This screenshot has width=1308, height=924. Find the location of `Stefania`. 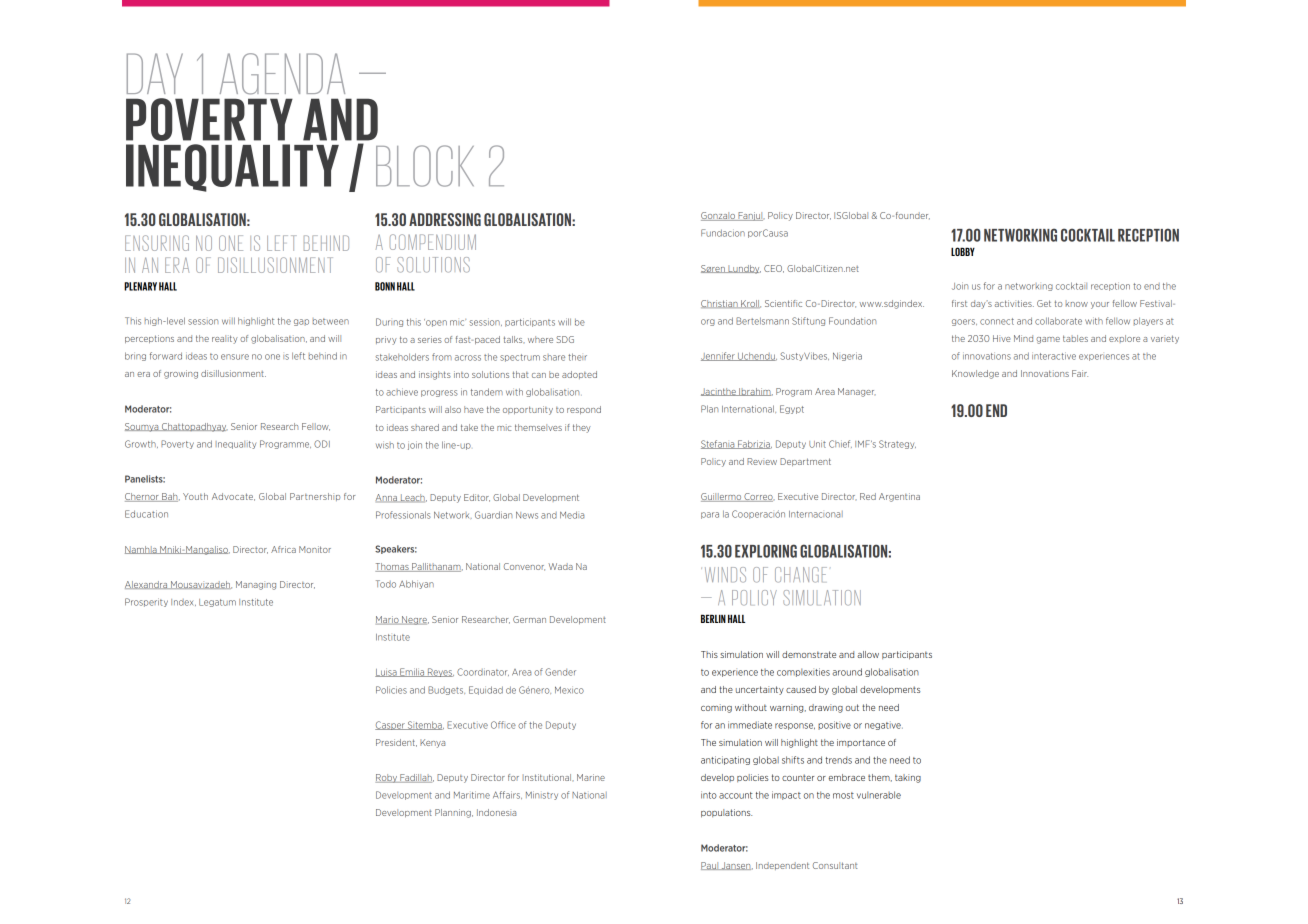

Stefania is located at coordinates (719, 444).
